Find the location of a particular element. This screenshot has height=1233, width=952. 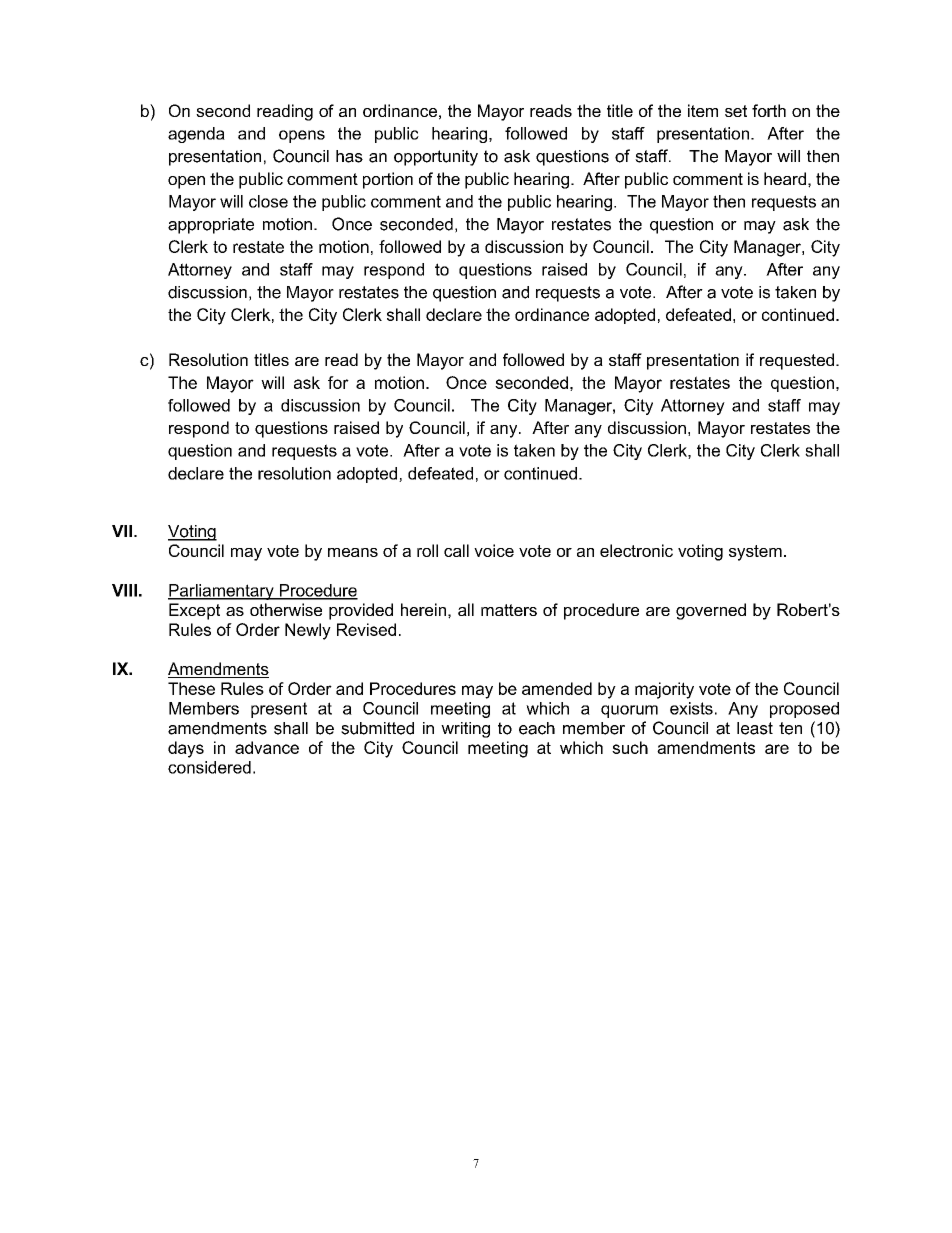

means is located at coordinates (353, 552).
